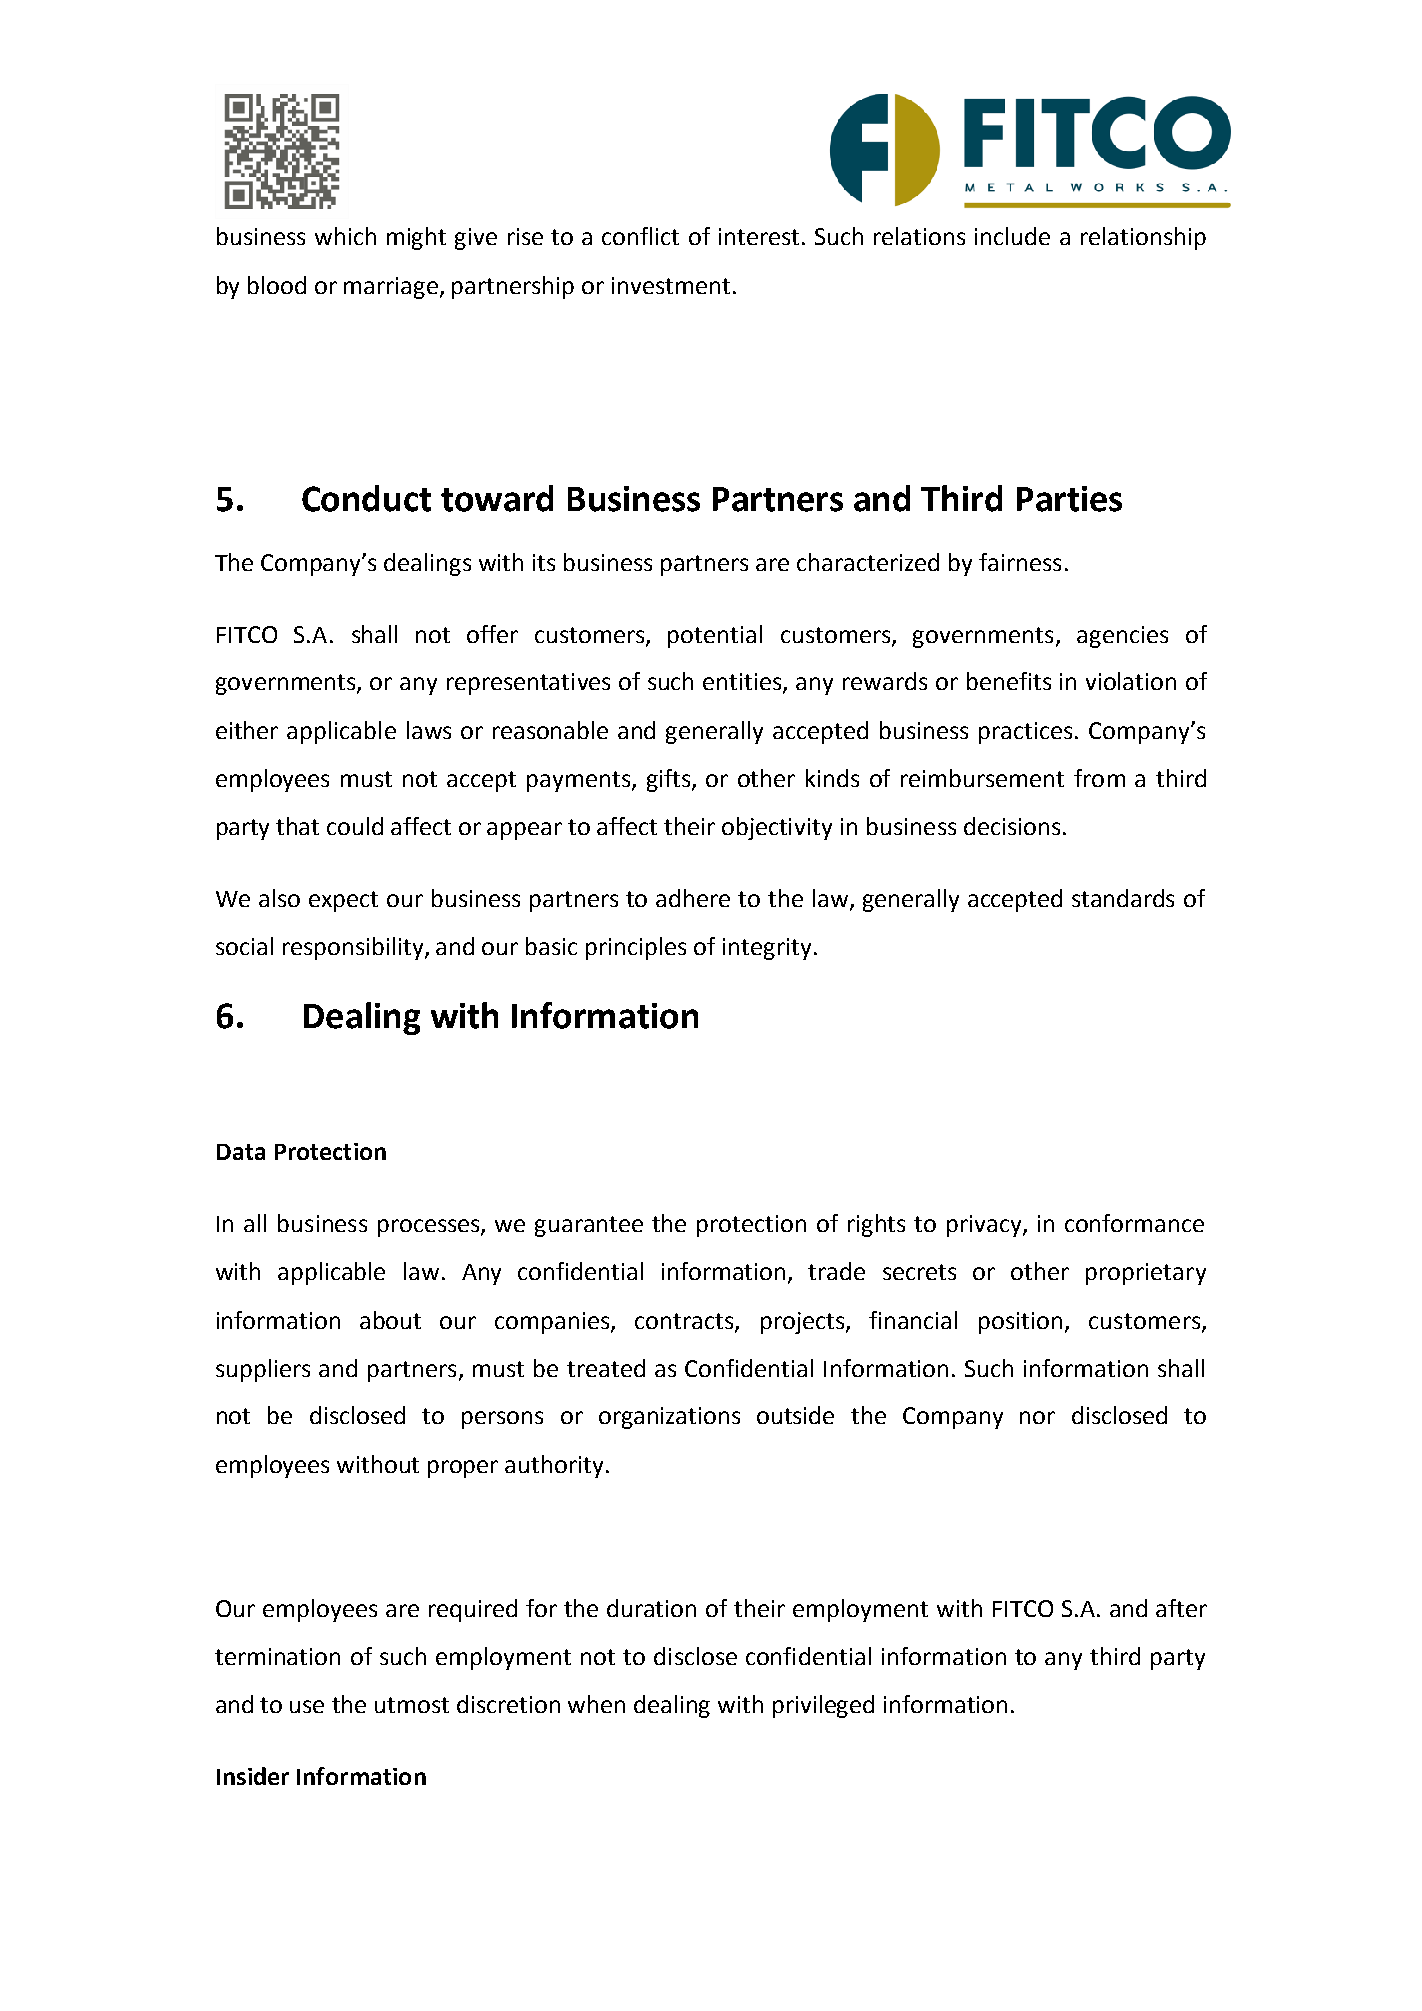 This image has height=2011, width=1422. I want to click on processes, so click(430, 1228).
